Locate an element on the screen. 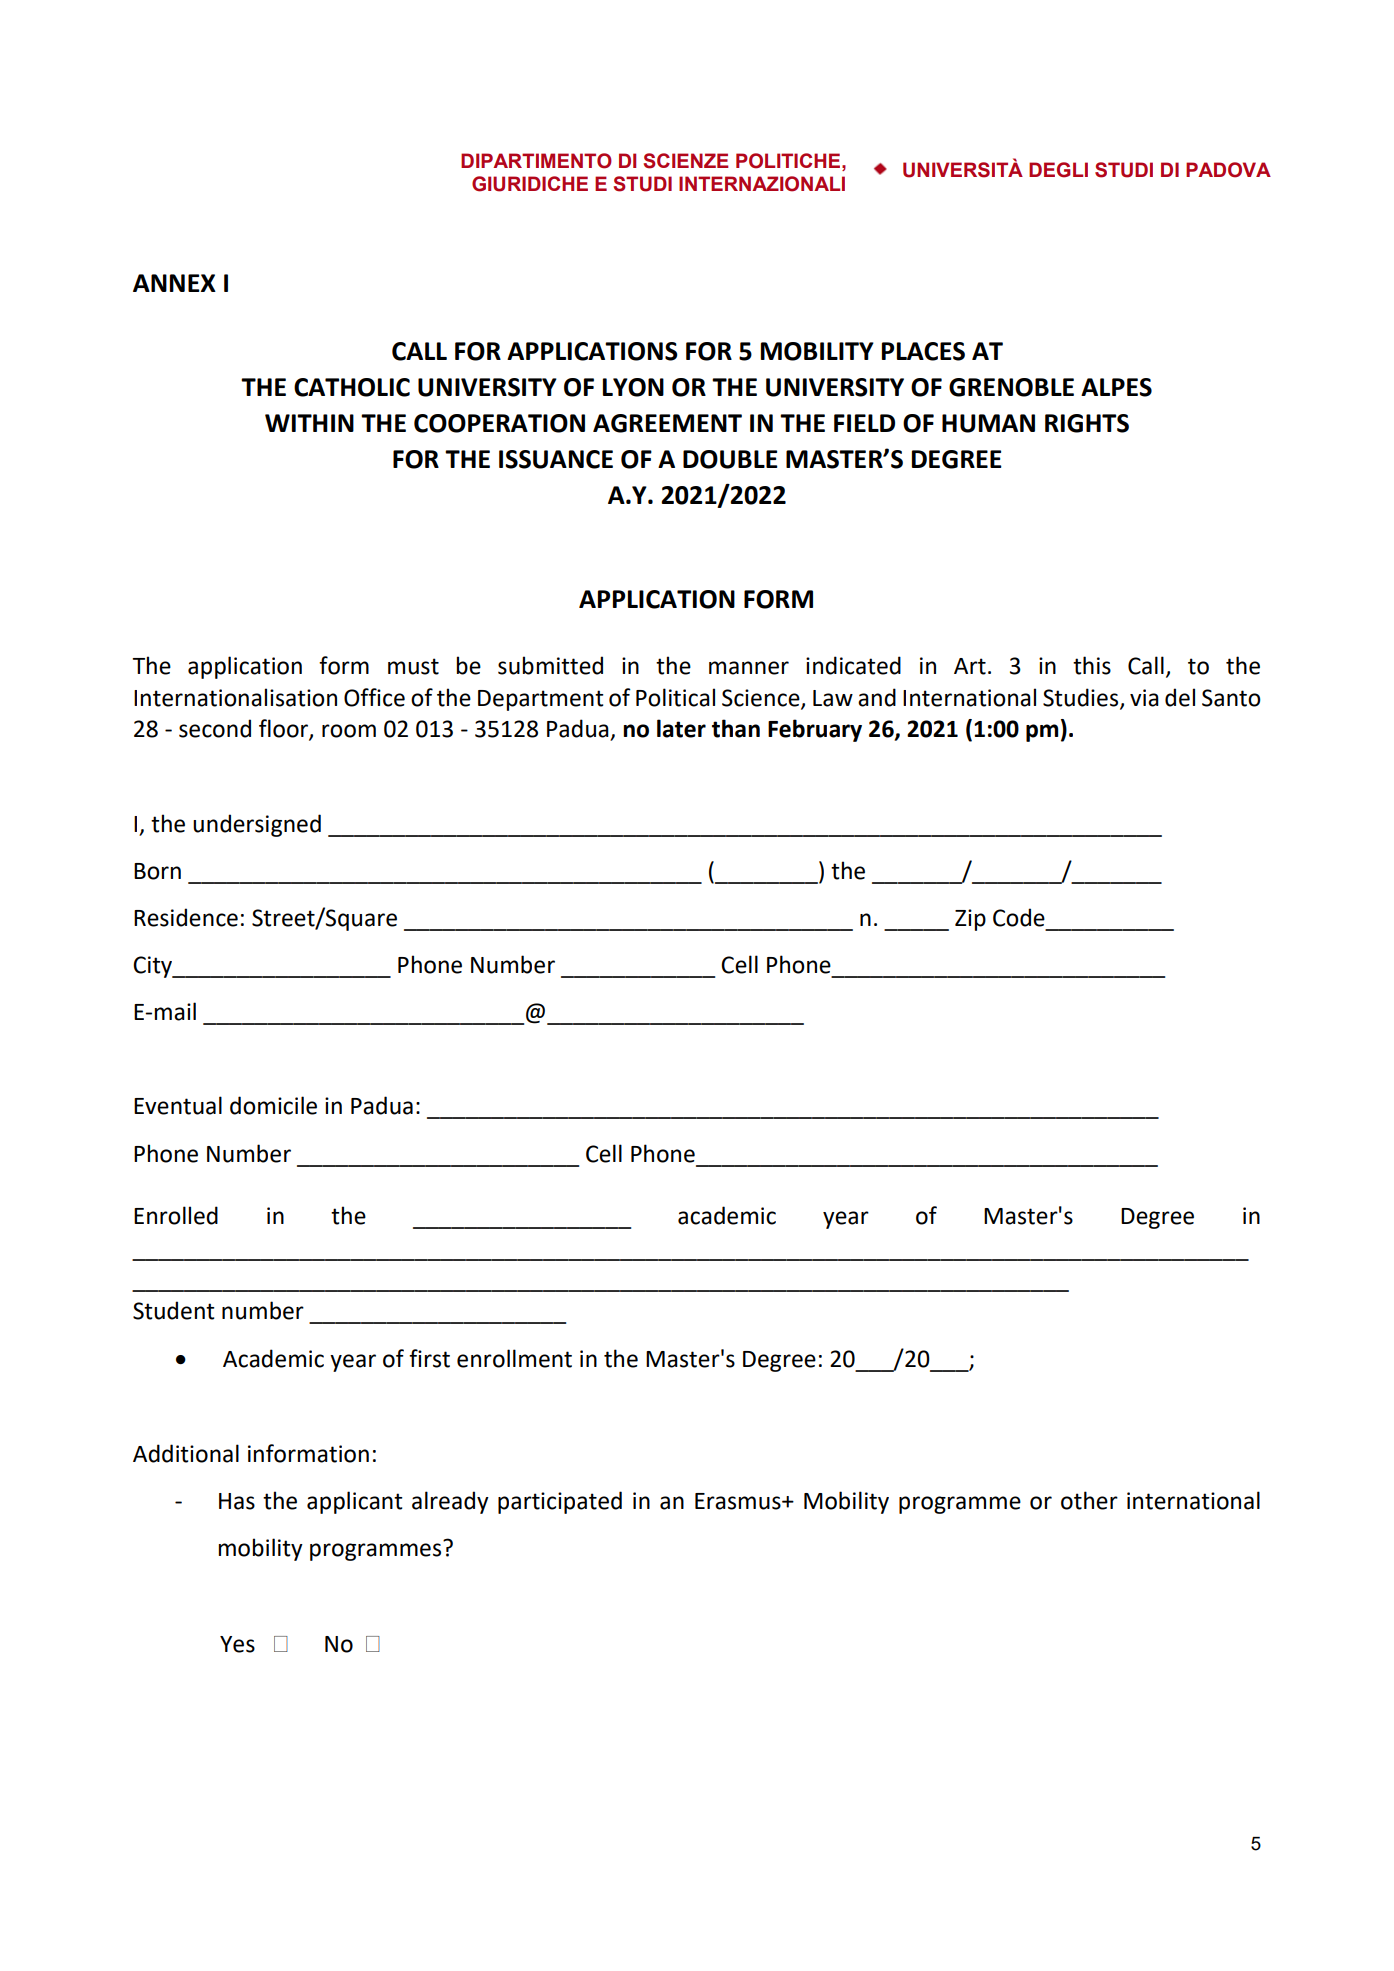 This screenshot has width=1394, height=1971. DEGLI is located at coordinates (1058, 170).
